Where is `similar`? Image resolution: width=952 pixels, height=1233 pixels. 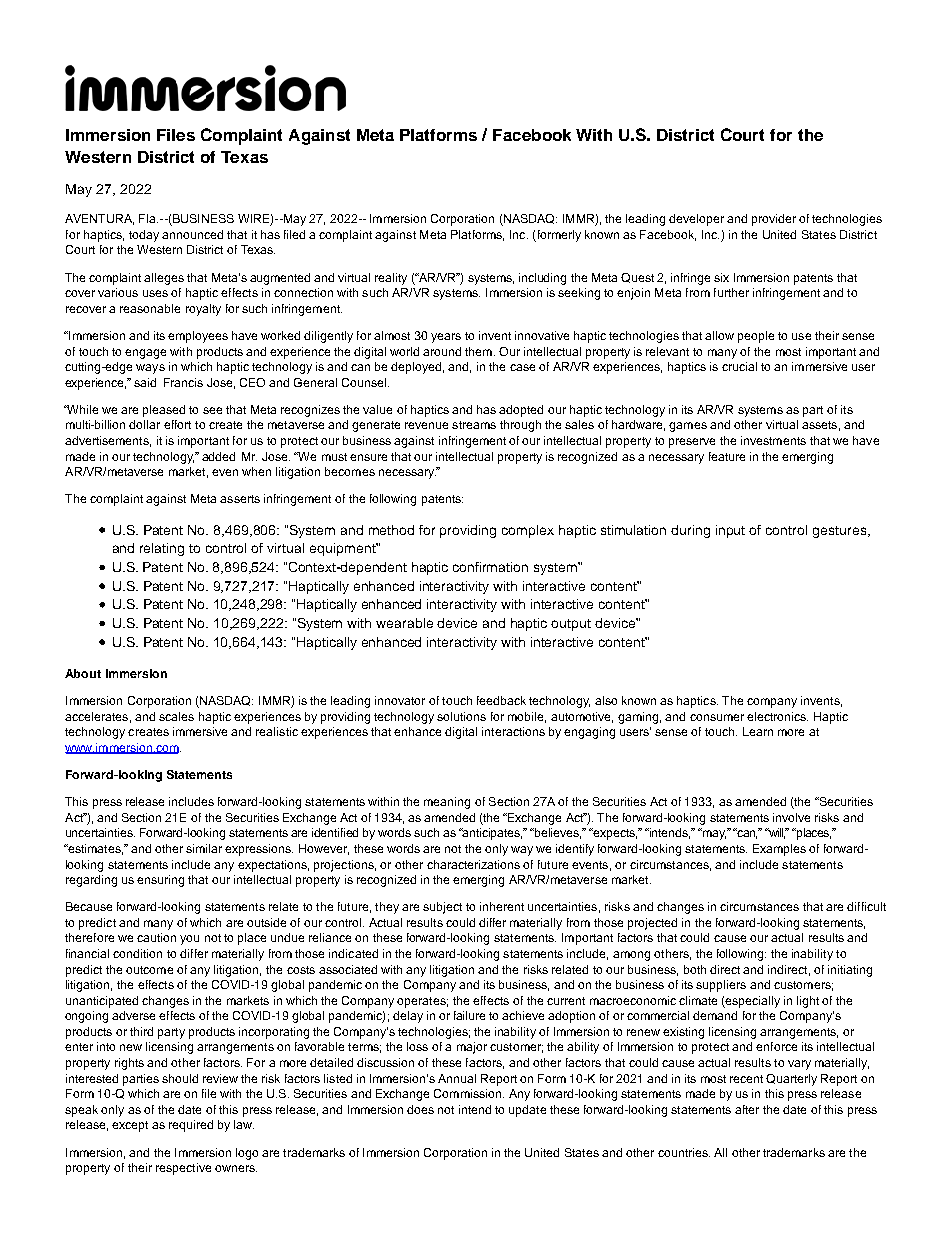
similar is located at coordinates (204, 848).
